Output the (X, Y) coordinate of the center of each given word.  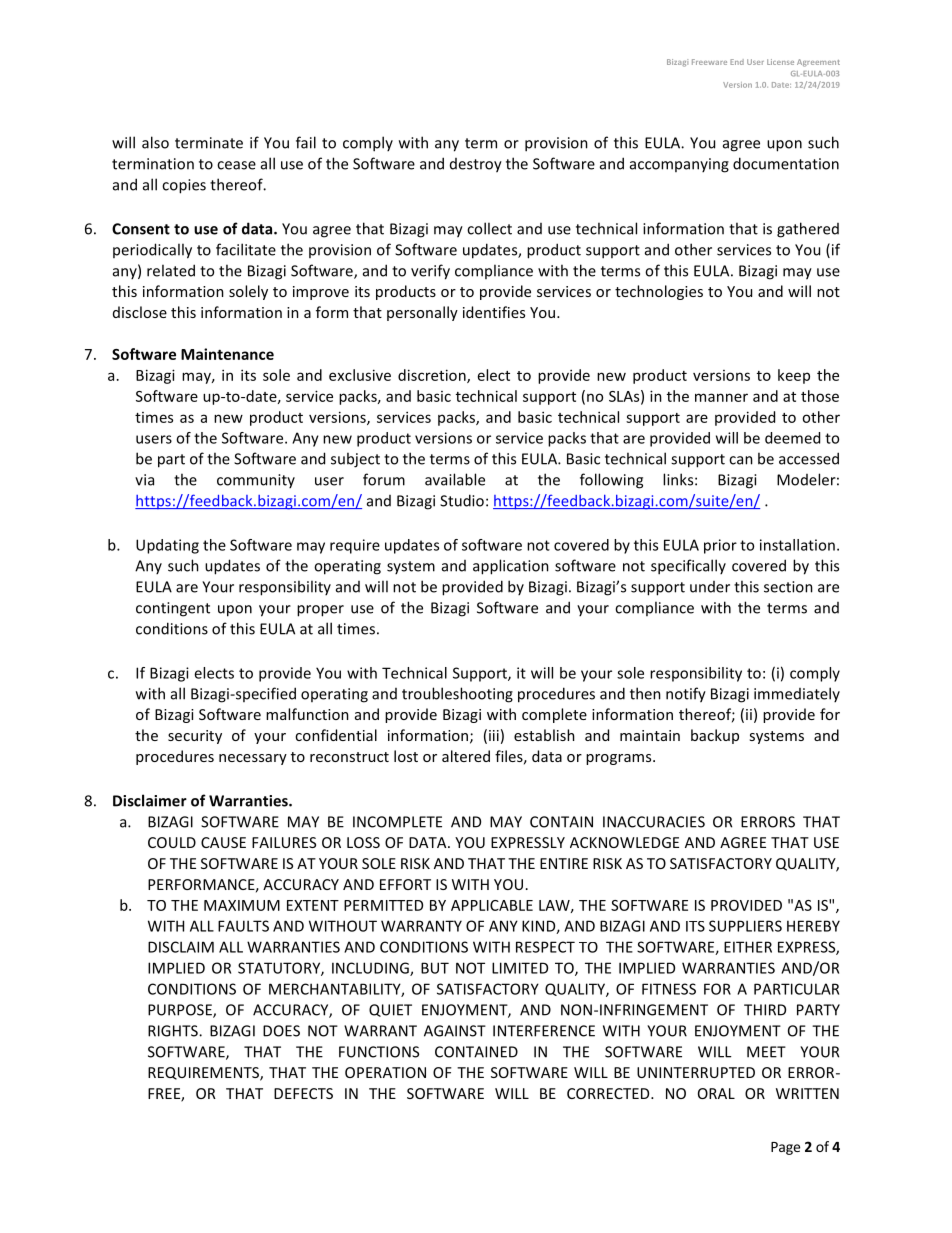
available (455, 479)
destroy (476, 165)
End (737, 62)
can (741, 460)
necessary (253, 759)
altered (466, 756)
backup (715, 736)
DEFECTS (303, 1093)
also (155, 142)
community (256, 481)
